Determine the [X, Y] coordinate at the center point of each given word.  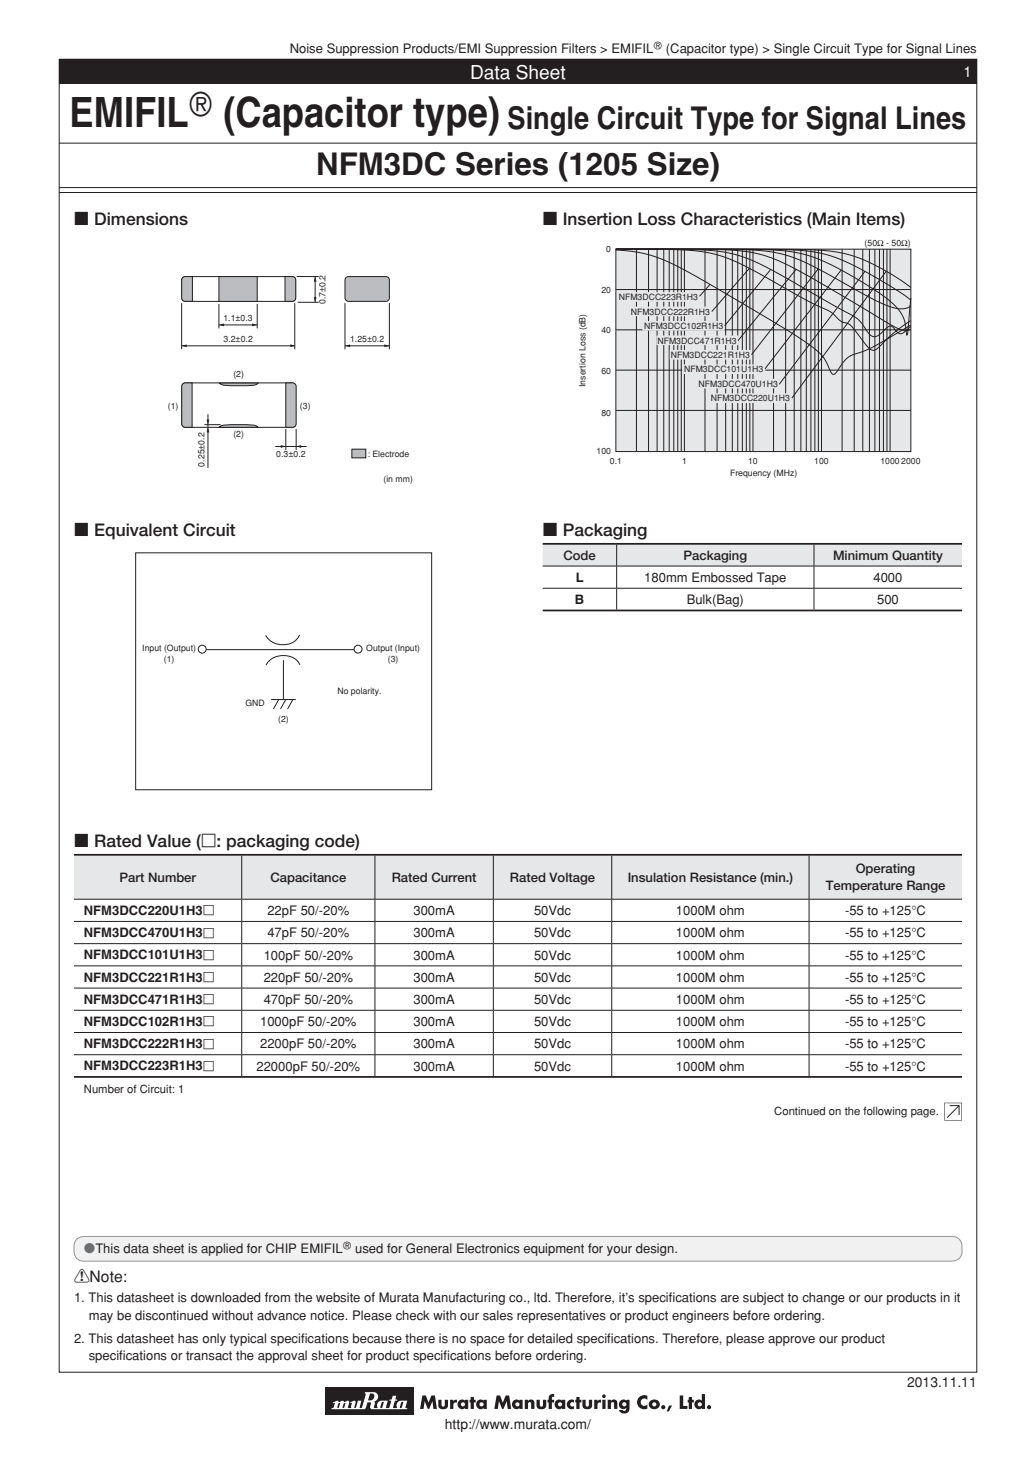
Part [132, 877]
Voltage [572, 878]
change [823, 1298]
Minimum [861, 555]
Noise [306, 48]
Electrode [391, 453]
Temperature [864, 886]
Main [830, 219]
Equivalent [136, 531]
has [188, 1338]
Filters [579, 48]
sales [498, 1315]
